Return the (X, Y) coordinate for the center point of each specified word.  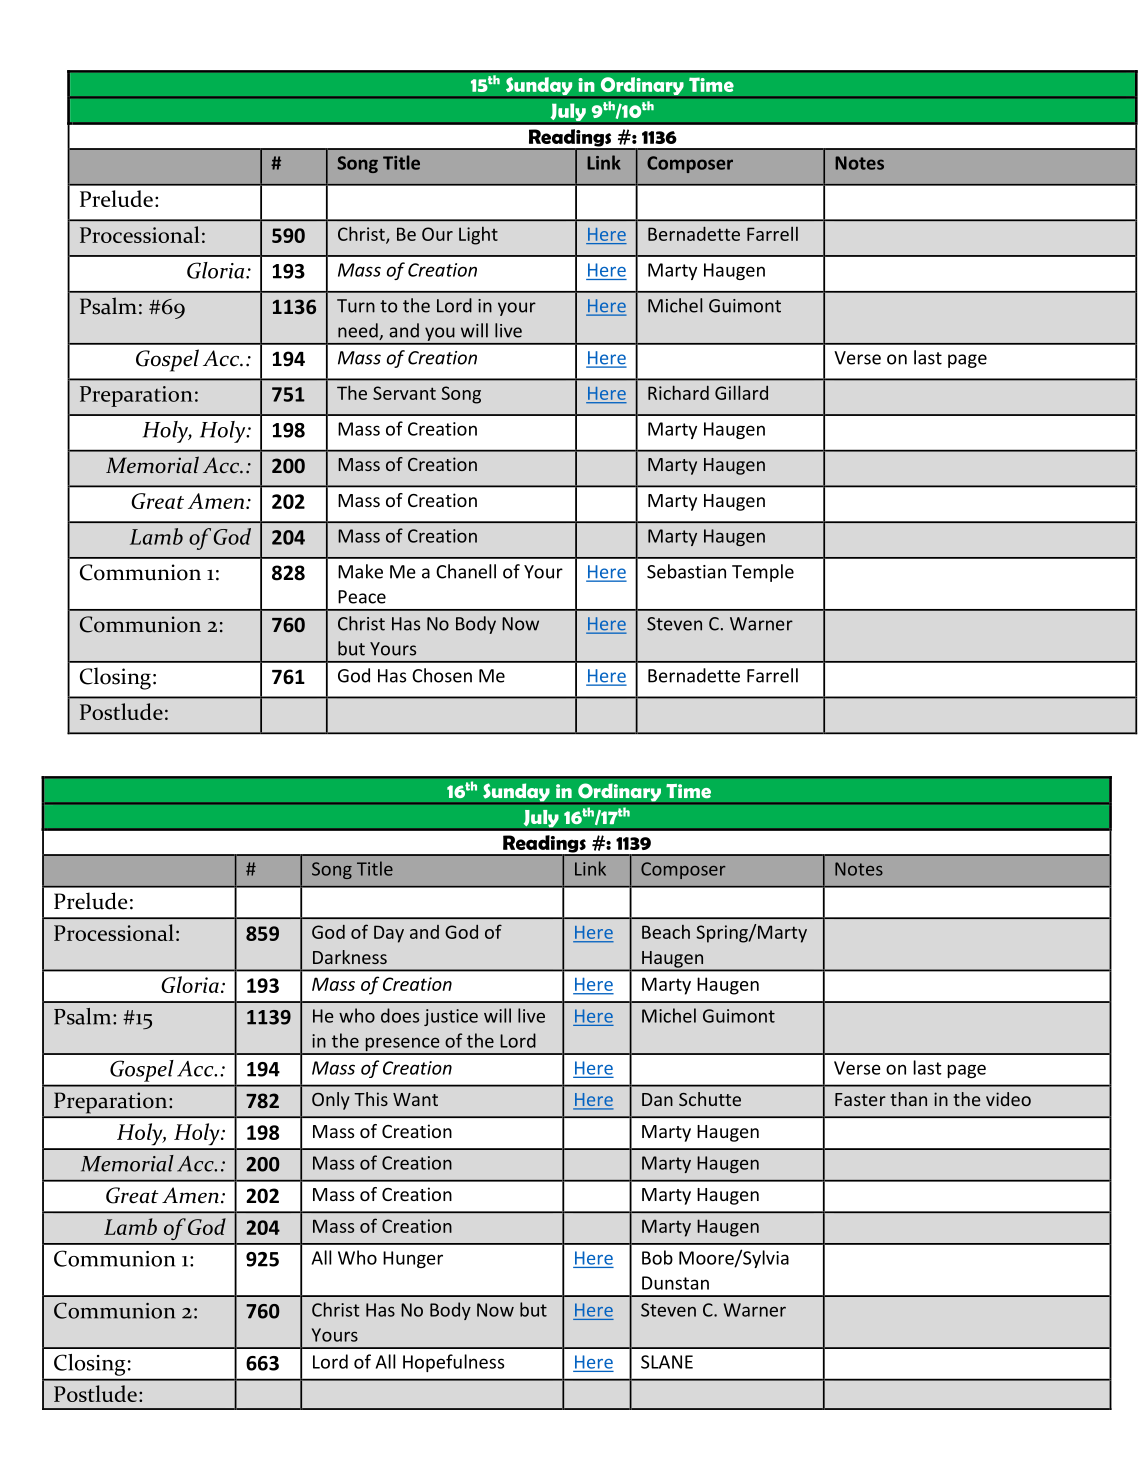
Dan (657, 1099)
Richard (678, 392)
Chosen (442, 675)
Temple (763, 573)
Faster (860, 1099)
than (908, 1099)
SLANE (667, 1362)
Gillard (741, 392)
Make (360, 571)
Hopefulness (453, 1363)
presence (402, 1045)
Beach (666, 932)
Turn (356, 306)
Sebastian (686, 571)
